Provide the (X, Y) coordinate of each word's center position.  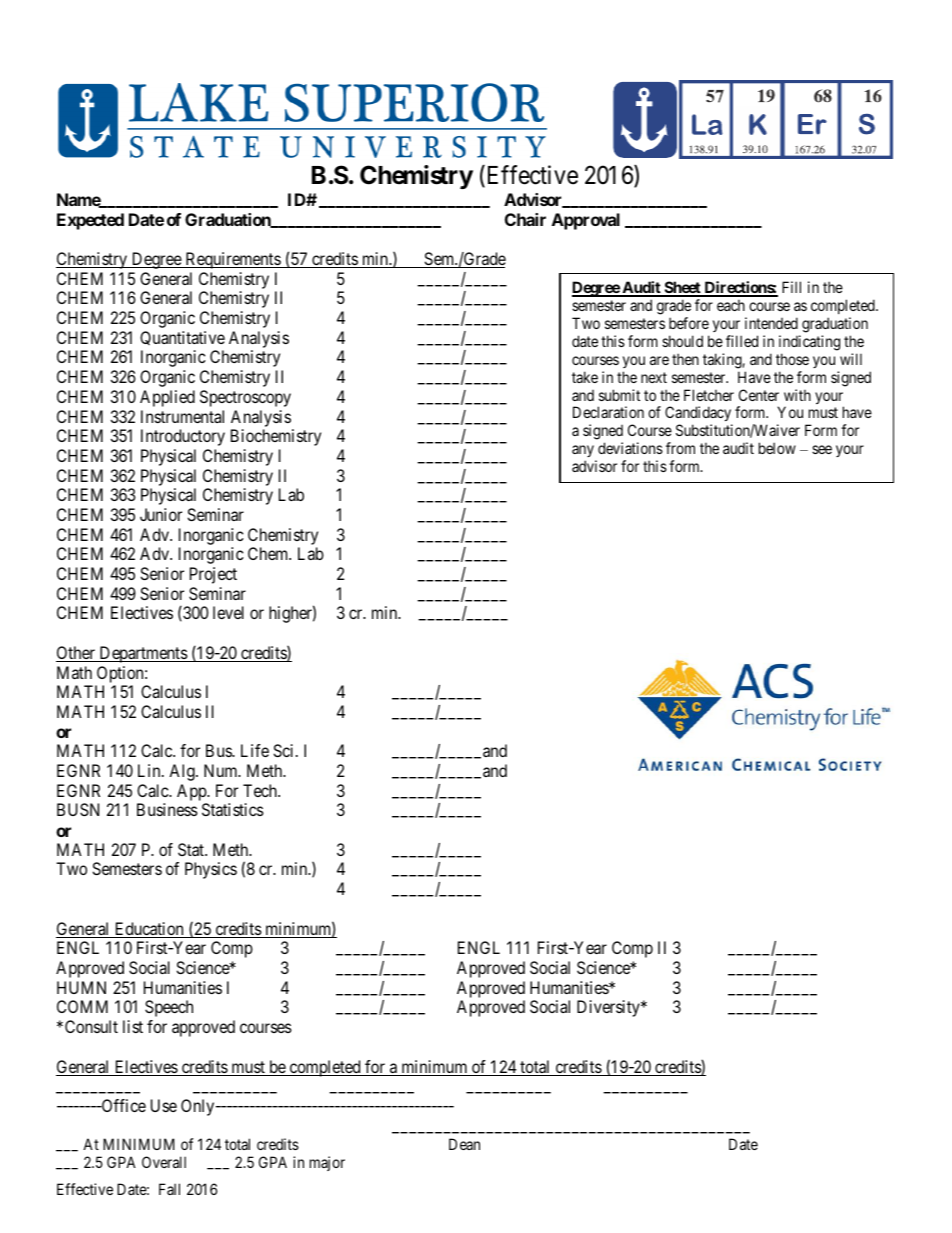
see (822, 449)
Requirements (232, 260)
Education (149, 930)
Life (255, 750)
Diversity (609, 1008)
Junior (161, 514)
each (731, 305)
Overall (164, 1162)
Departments (143, 654)
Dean (464, 1144)
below (777, 448)
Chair (525, 219)
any (584, 453)
